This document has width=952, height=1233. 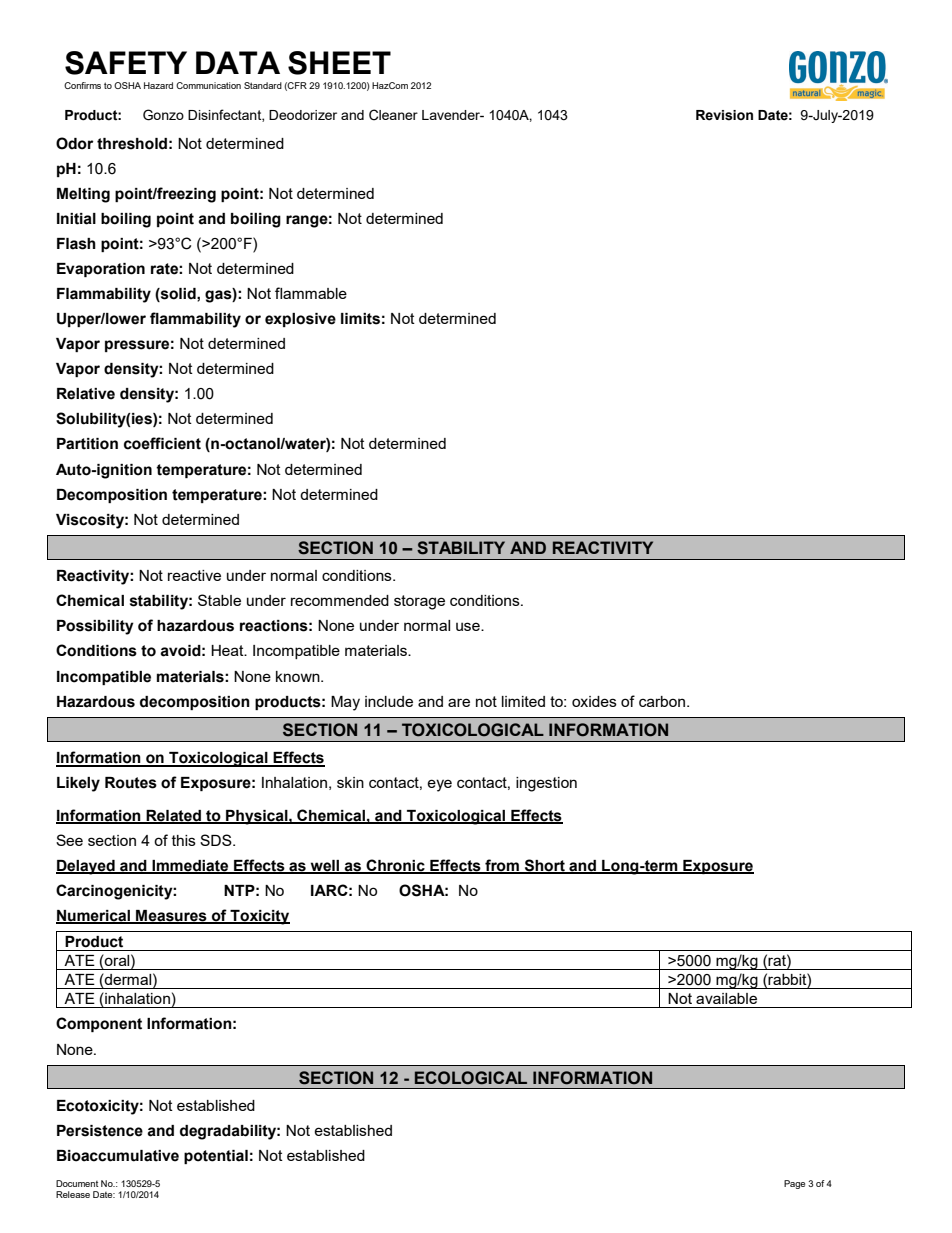 I want to click on explosive, so click(x=300, y=320).
